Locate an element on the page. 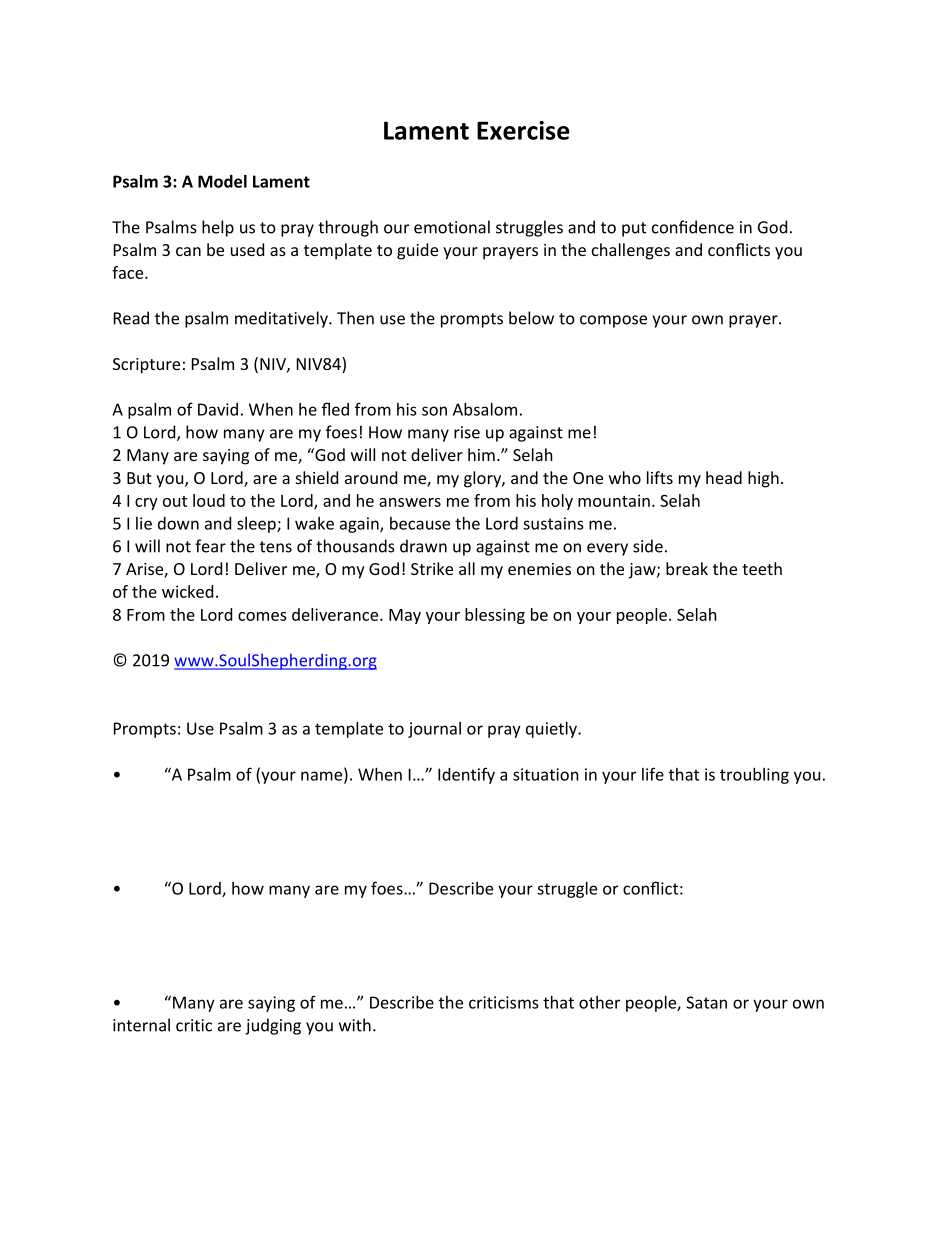 This document has width=952, height=1233. Identify is located at coordinates (466, 775).
